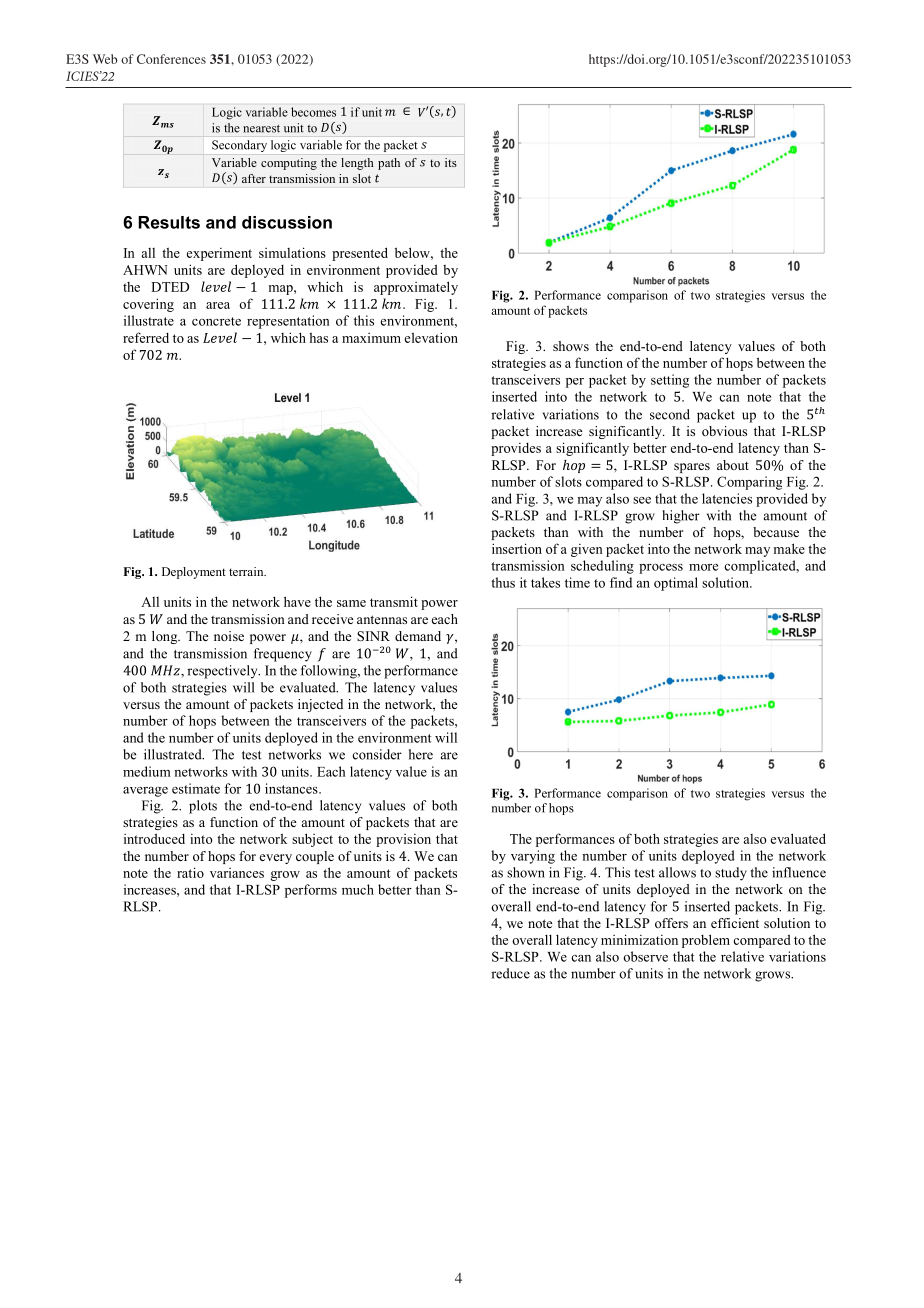 The width and height of the document is (924, 1308). Describe the element at coordinates (171, 59) in the document. I see `Conferences` at that location.
